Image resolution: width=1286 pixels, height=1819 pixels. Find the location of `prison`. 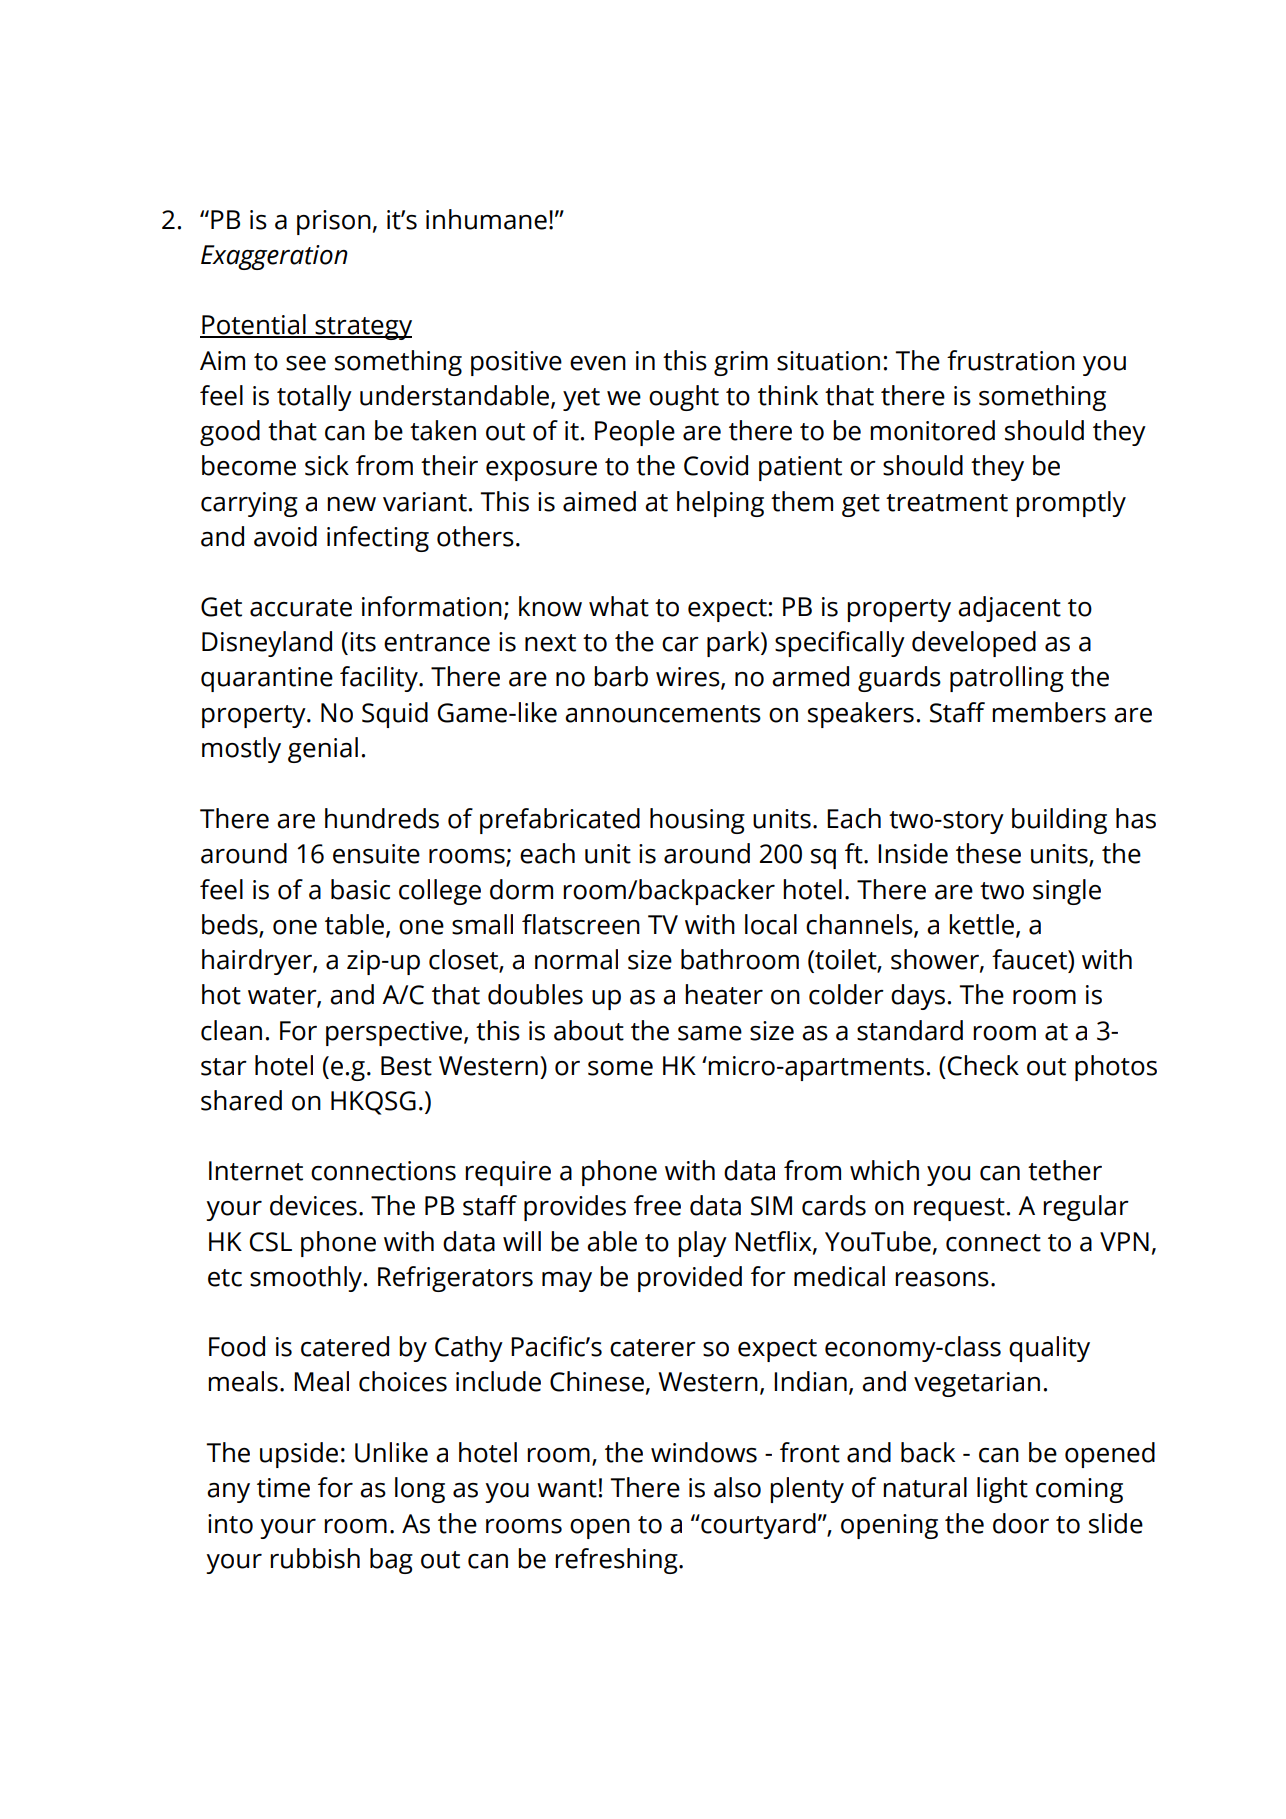

prison is located at coordinates (334, 222).
